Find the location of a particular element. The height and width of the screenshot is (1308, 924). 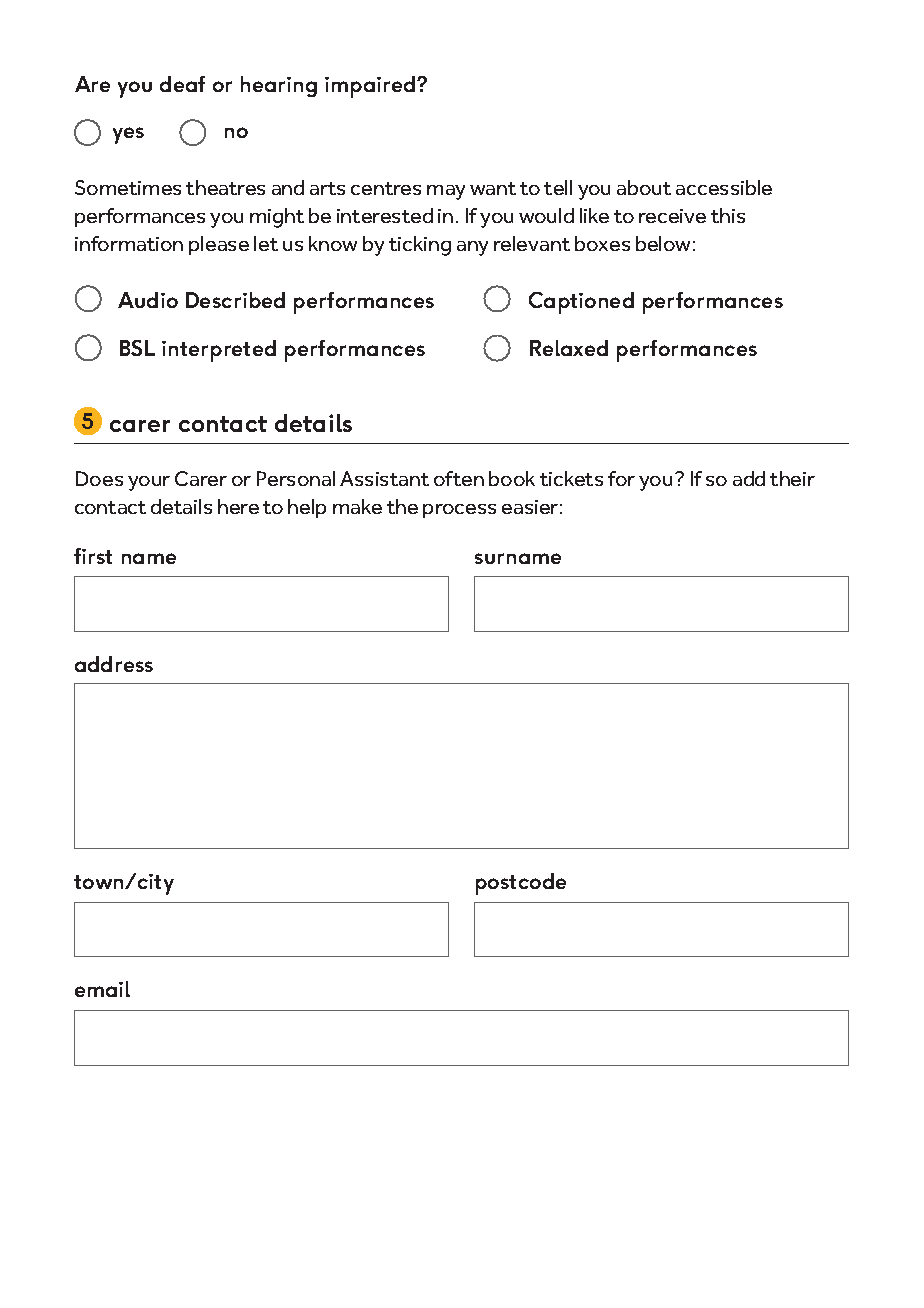

impaired is located at coordinates (371, 87).
